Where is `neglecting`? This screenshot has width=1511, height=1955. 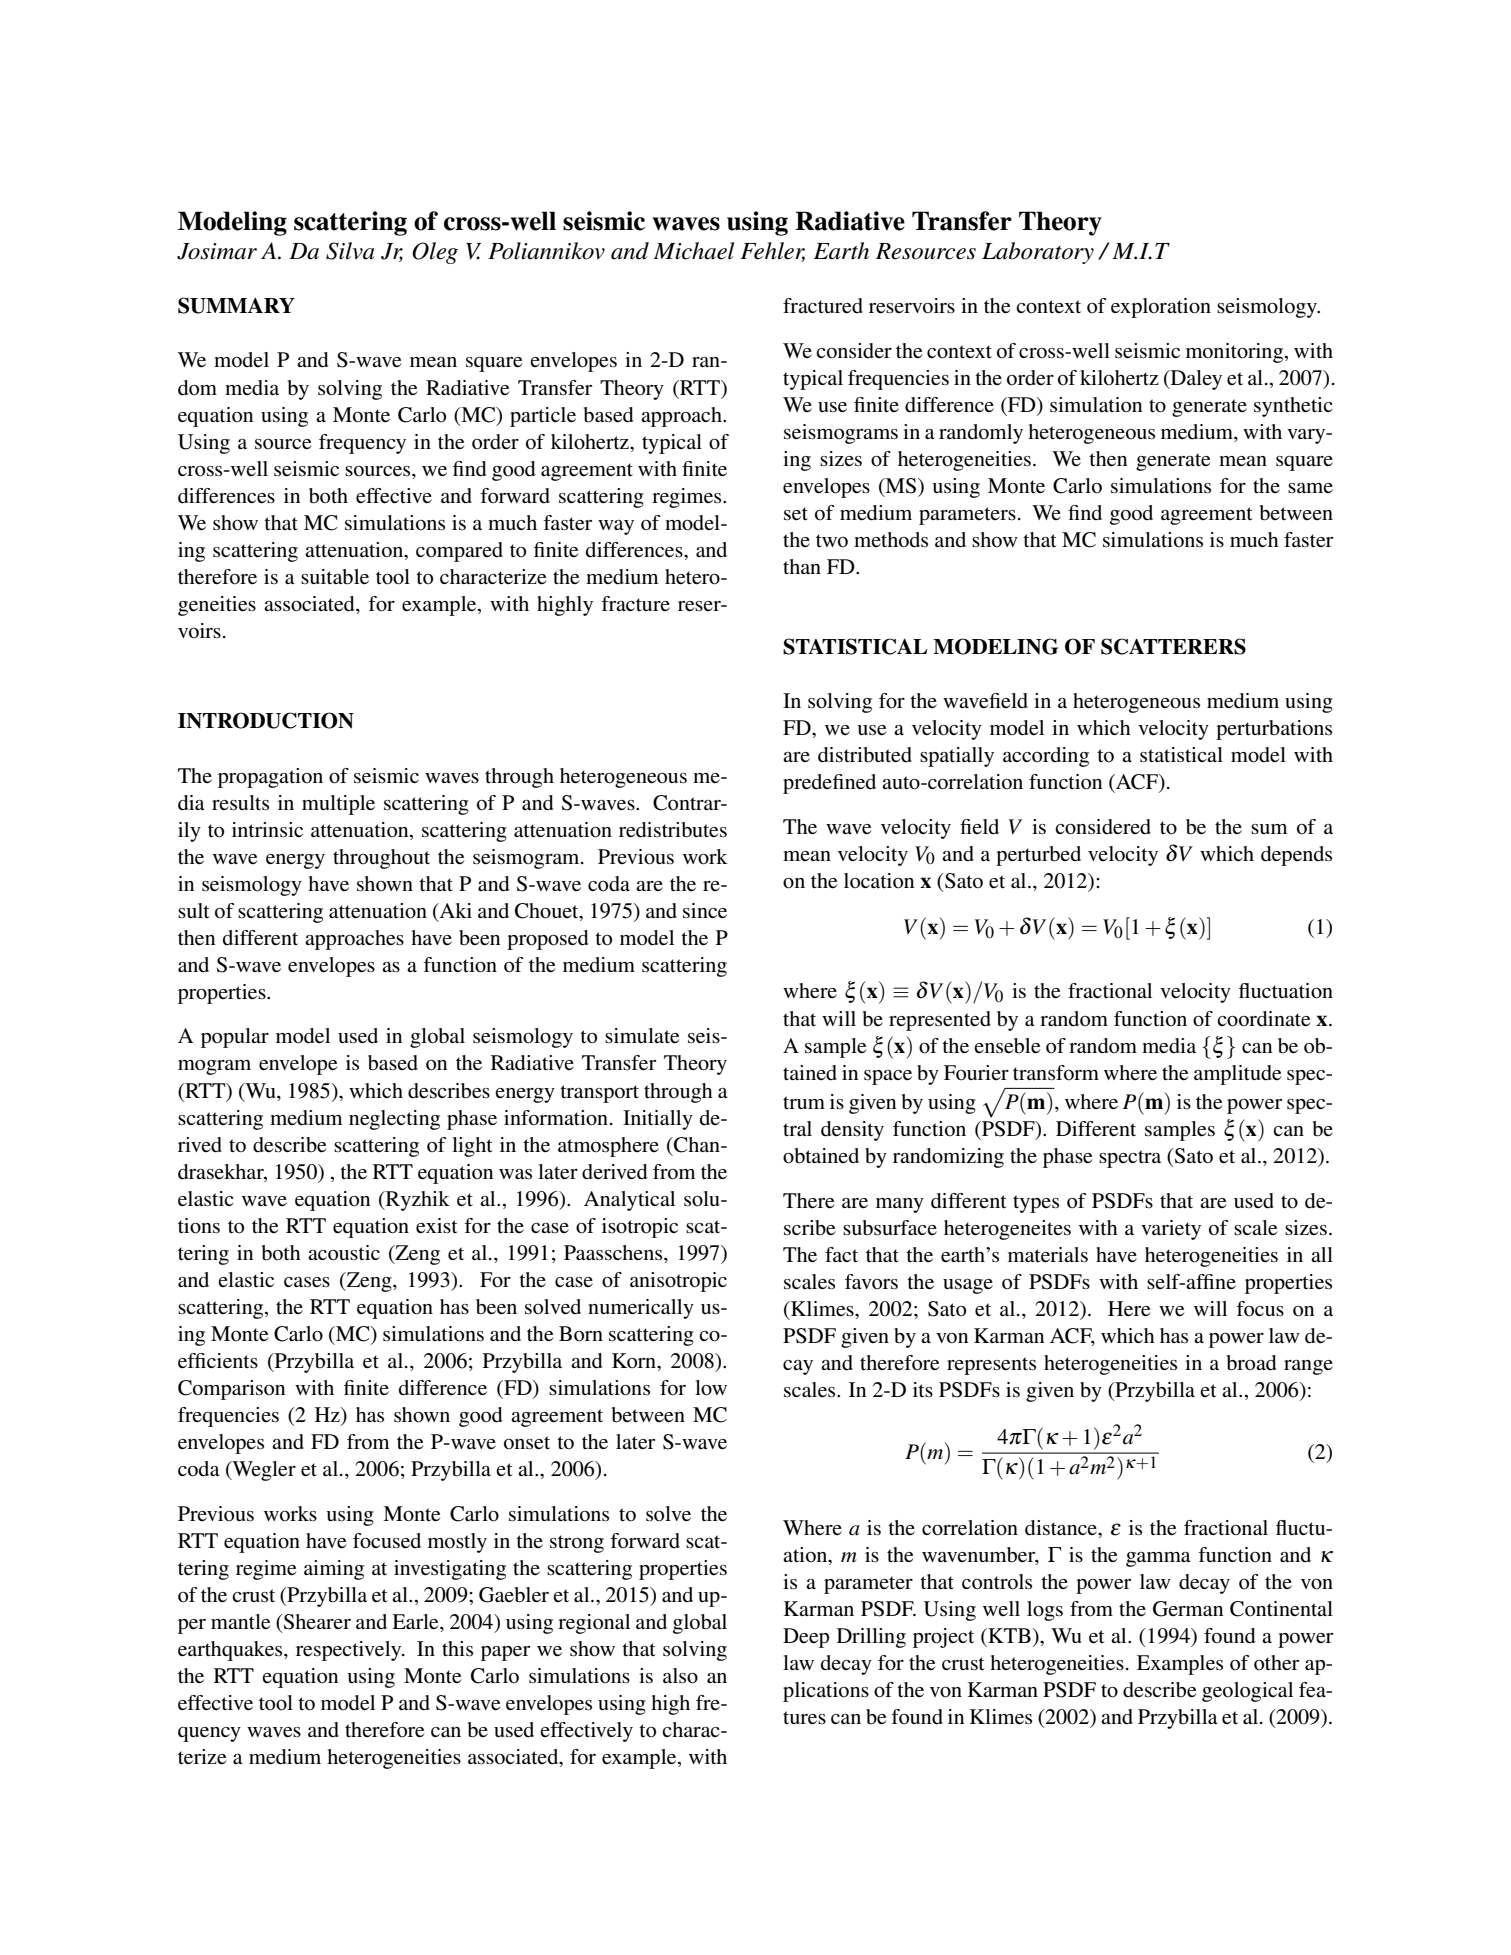
neglecting is located at coordinates (394, 1120).
